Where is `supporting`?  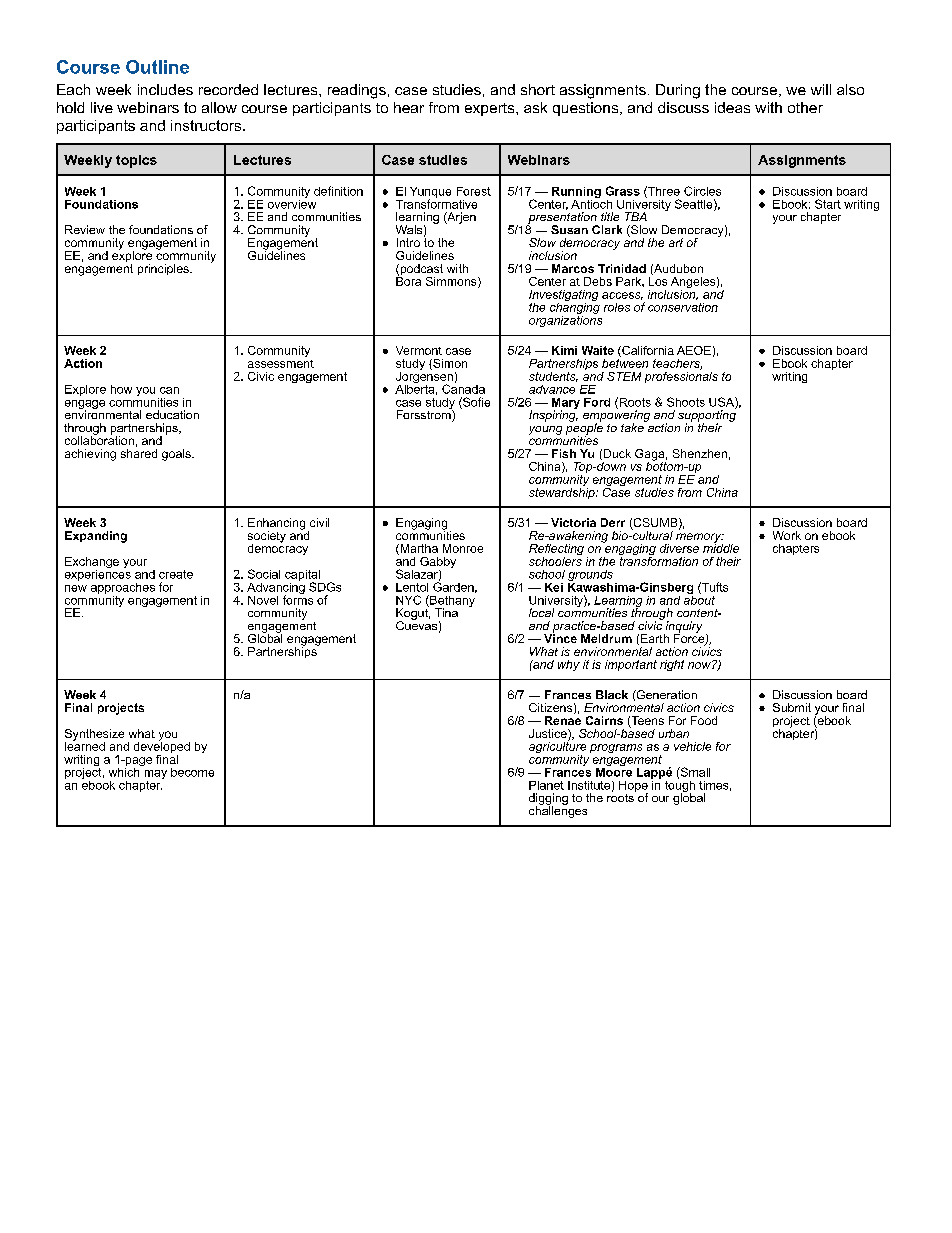 supporting is located at coordinates (707, 416).
